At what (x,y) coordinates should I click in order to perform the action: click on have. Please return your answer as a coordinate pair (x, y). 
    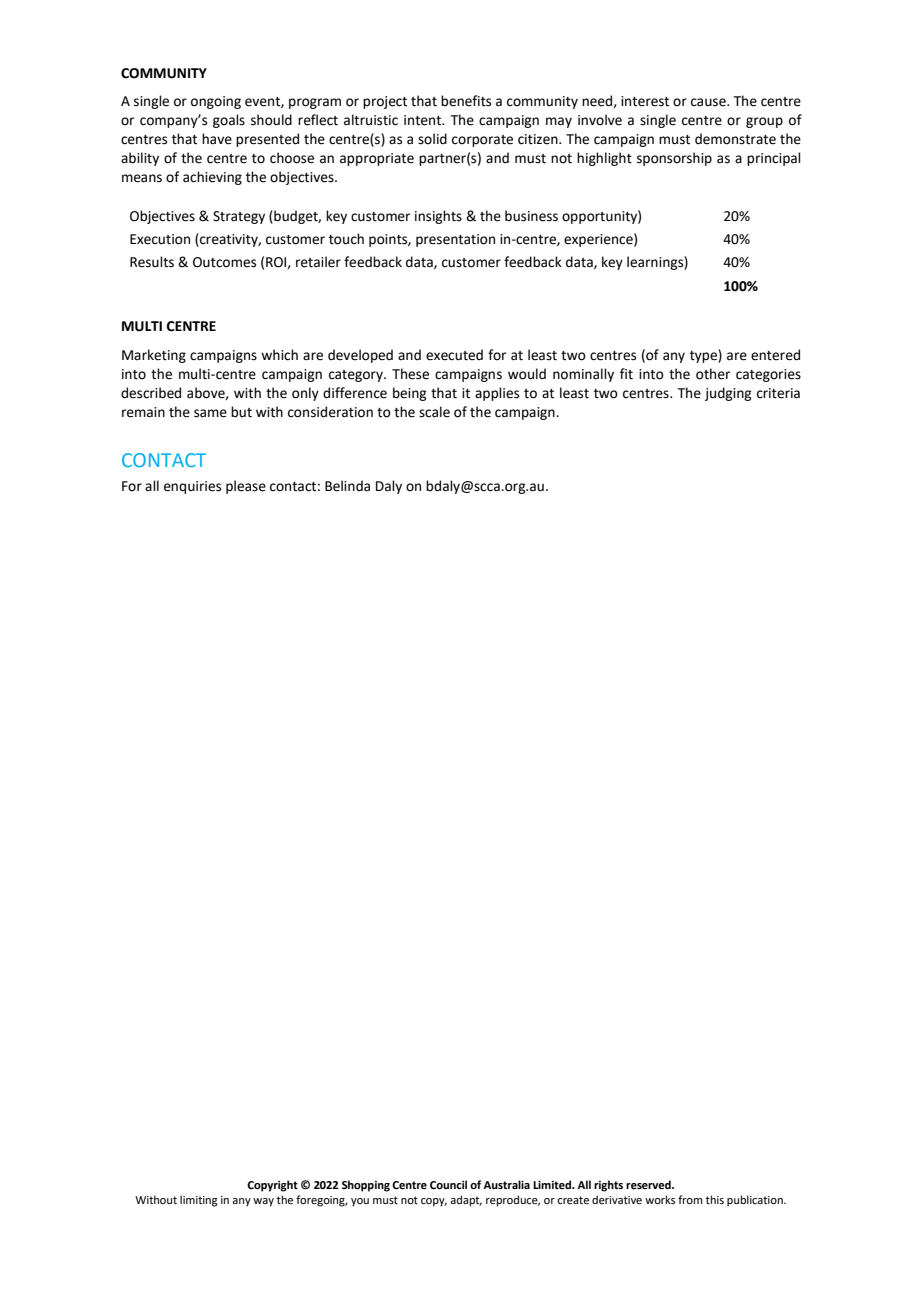
    Looking at the image, I should click on (217, 139).
